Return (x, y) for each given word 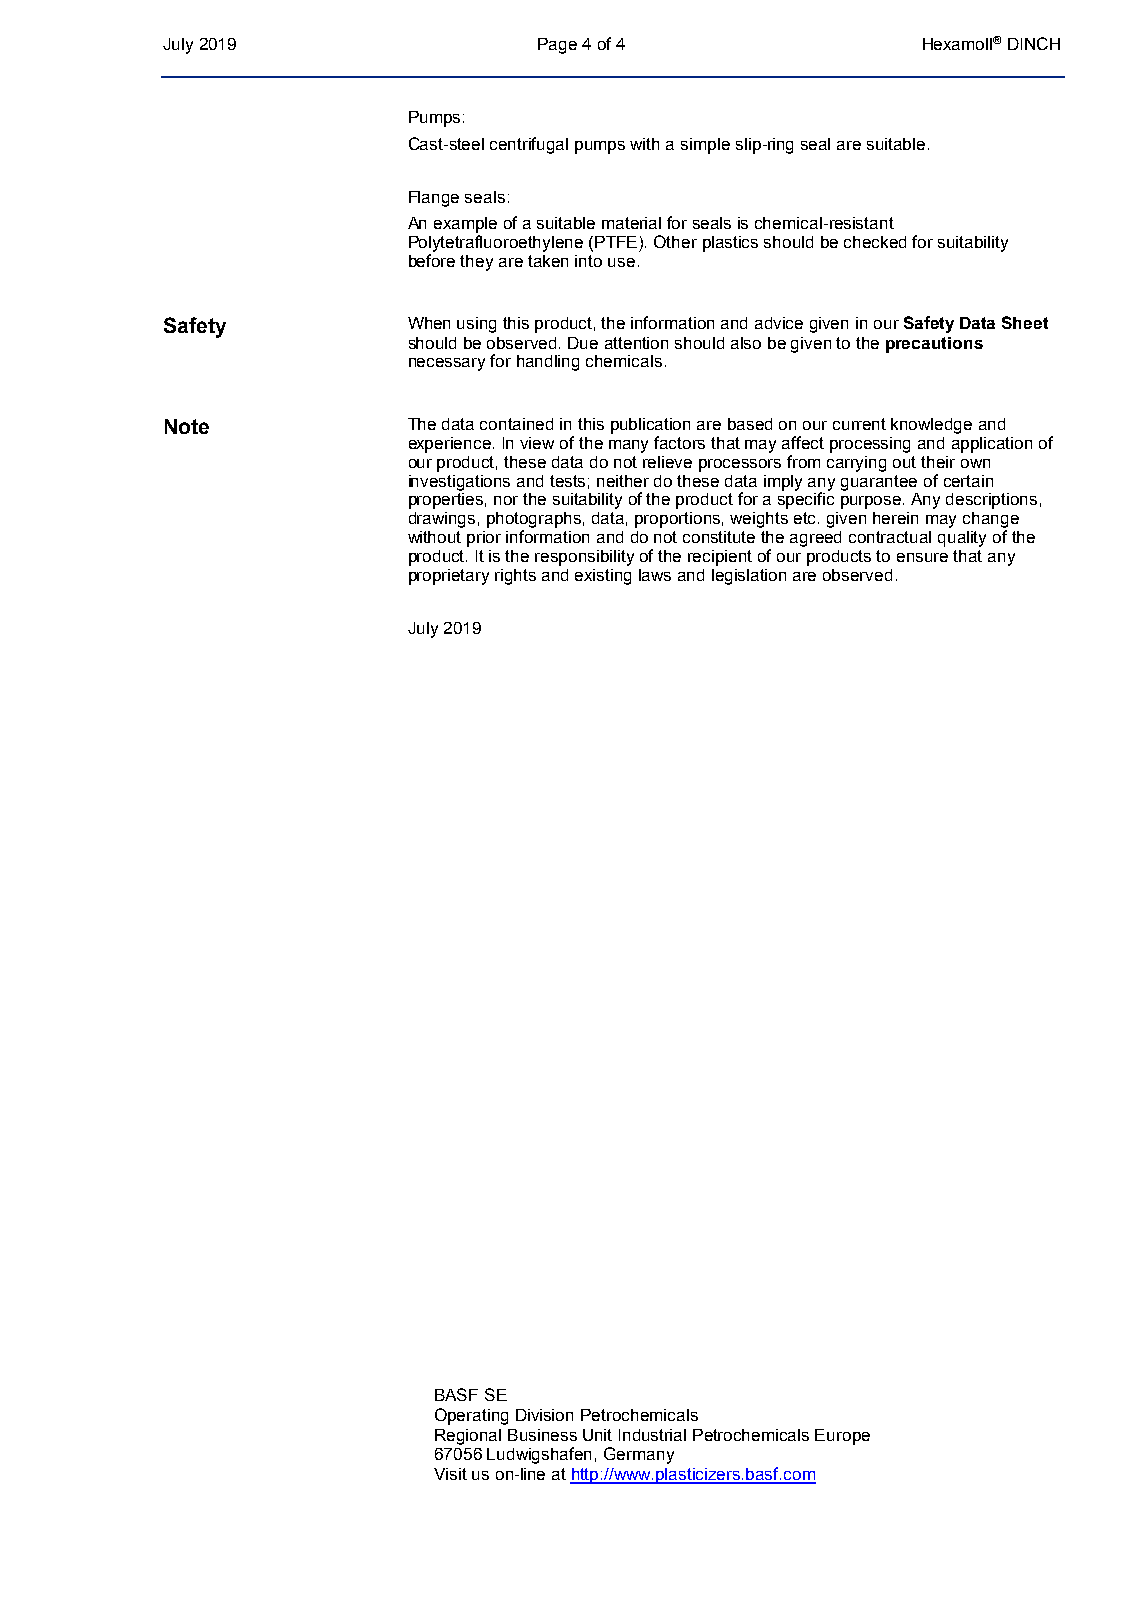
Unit (597, 1435)
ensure (922, 557)
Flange (434, 199)
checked (875, 242)
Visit (450, 1474)
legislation (749, 577)
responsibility (584, 558)
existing (603, 577)
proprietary (449, 577)
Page (557, 46)
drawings (442, 520)
